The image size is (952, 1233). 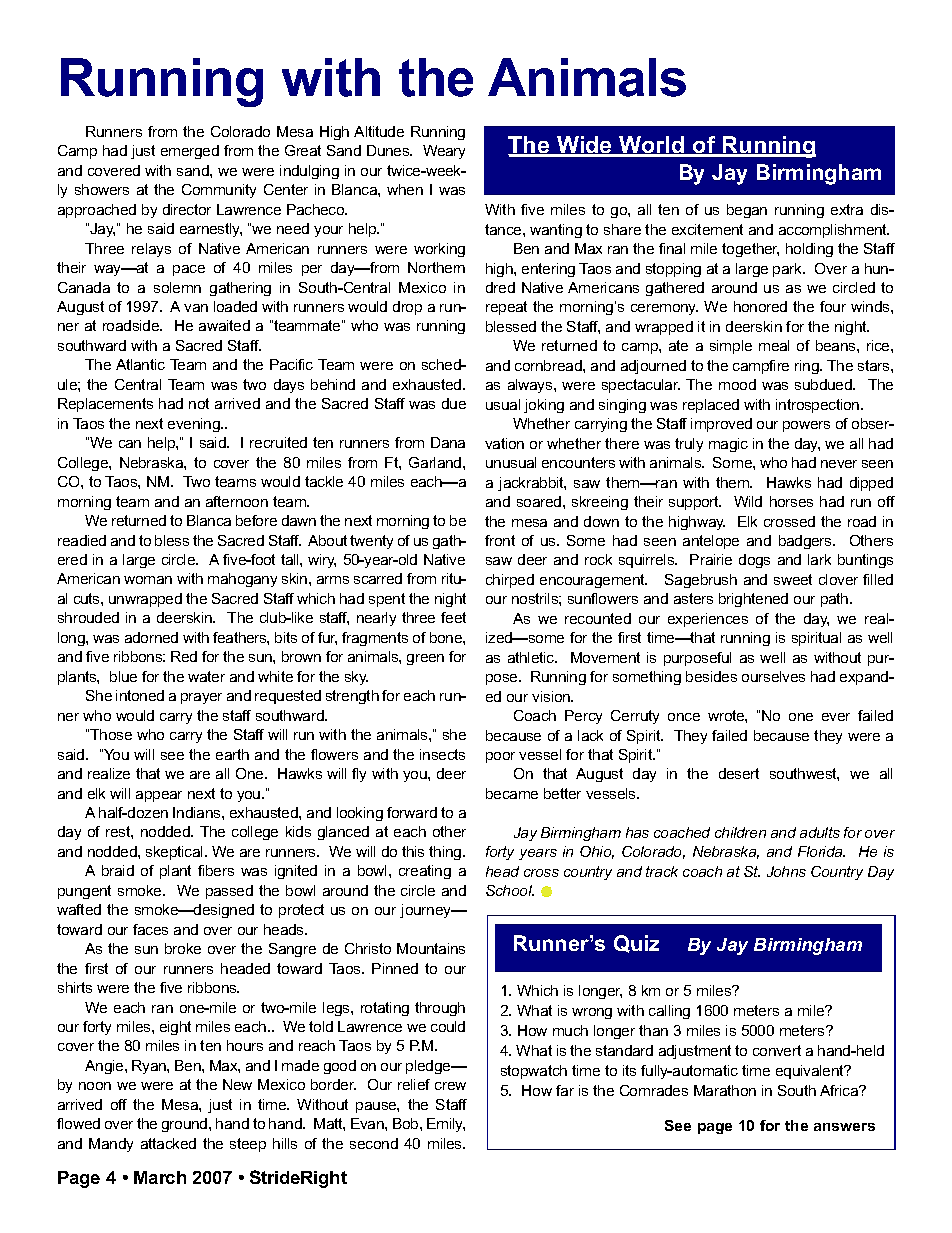 I want to click on began, so click(x=747, y=211).
